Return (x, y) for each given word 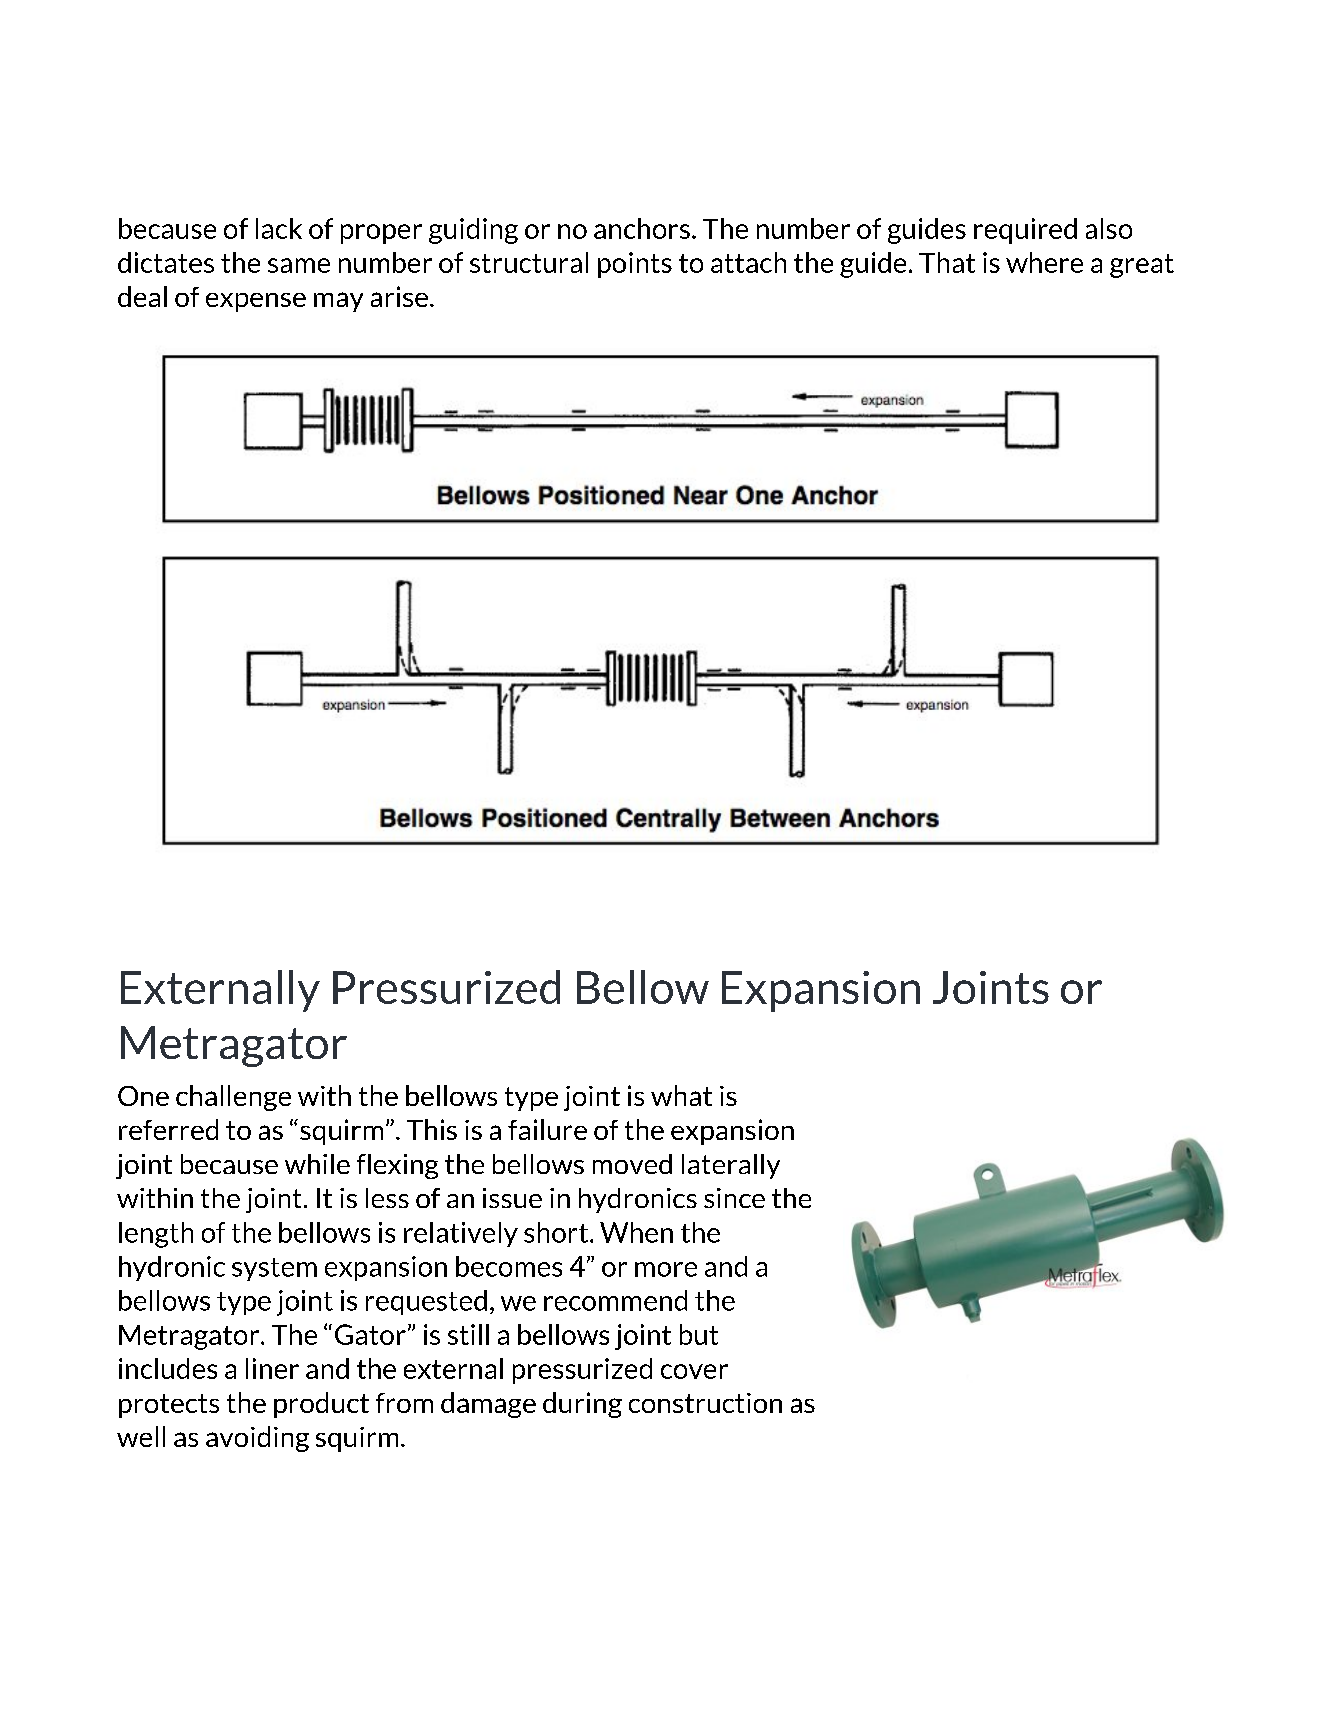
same (299, 265)
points (635, 265)
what (681, 1095)
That (947, 262)
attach (748, 262)
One (143, 1096)
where (1044, 262)
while (317, 1164)
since (734, 1198)
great (1142, 266)
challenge (233, 1098)
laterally (731, 1166)
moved (632, 1164)
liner (272, 1368)
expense (256, 302)
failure (547, 1129)
